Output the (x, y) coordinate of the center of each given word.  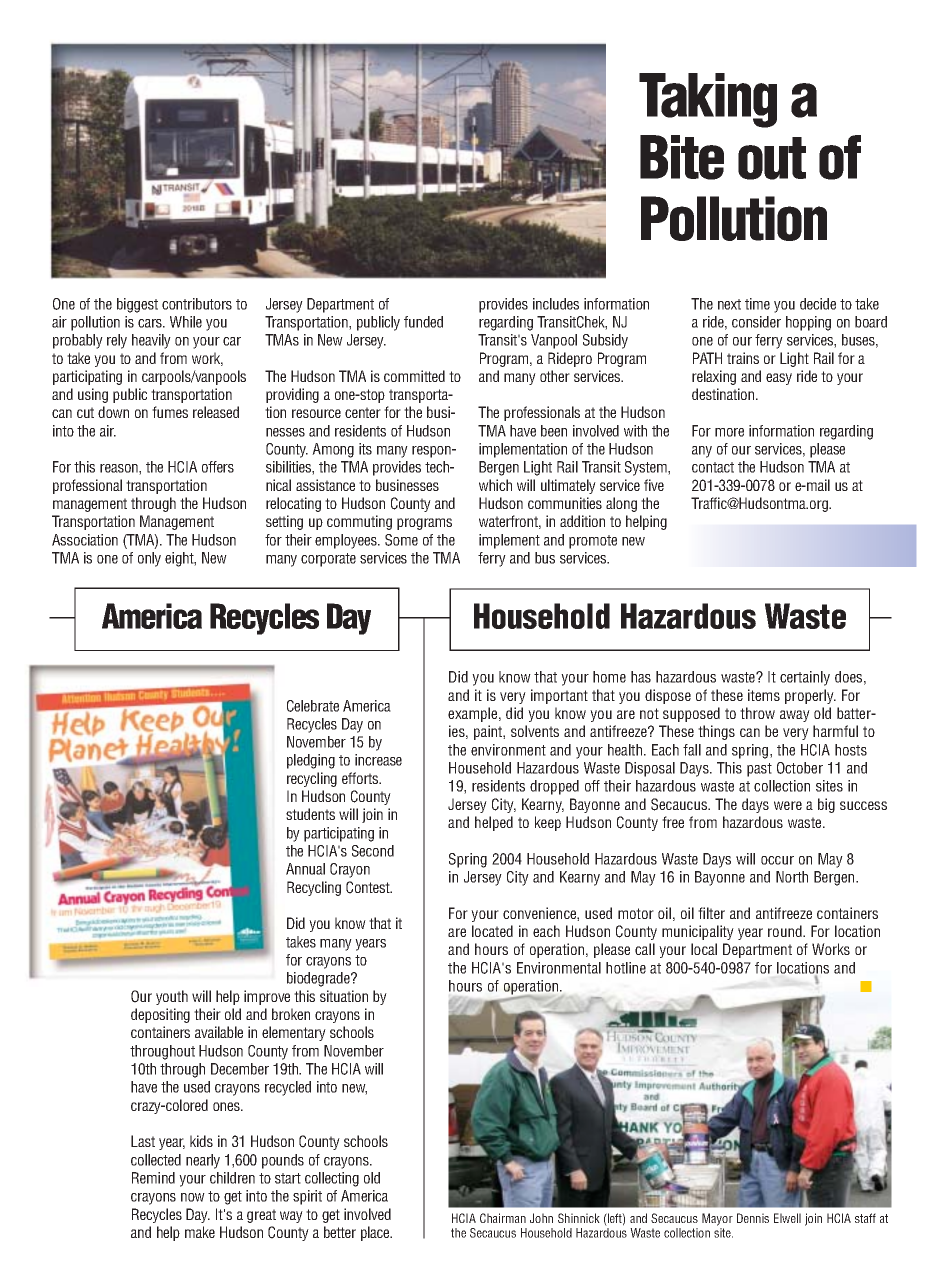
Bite (682, 157)
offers (218, 467)
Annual (305, 869)
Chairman (503, 1218)
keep (548, 823)
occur (777, 860)
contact (713, 467)
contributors (197, 304)
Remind (153, 1178)
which (495, 485)
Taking (708, 100)
